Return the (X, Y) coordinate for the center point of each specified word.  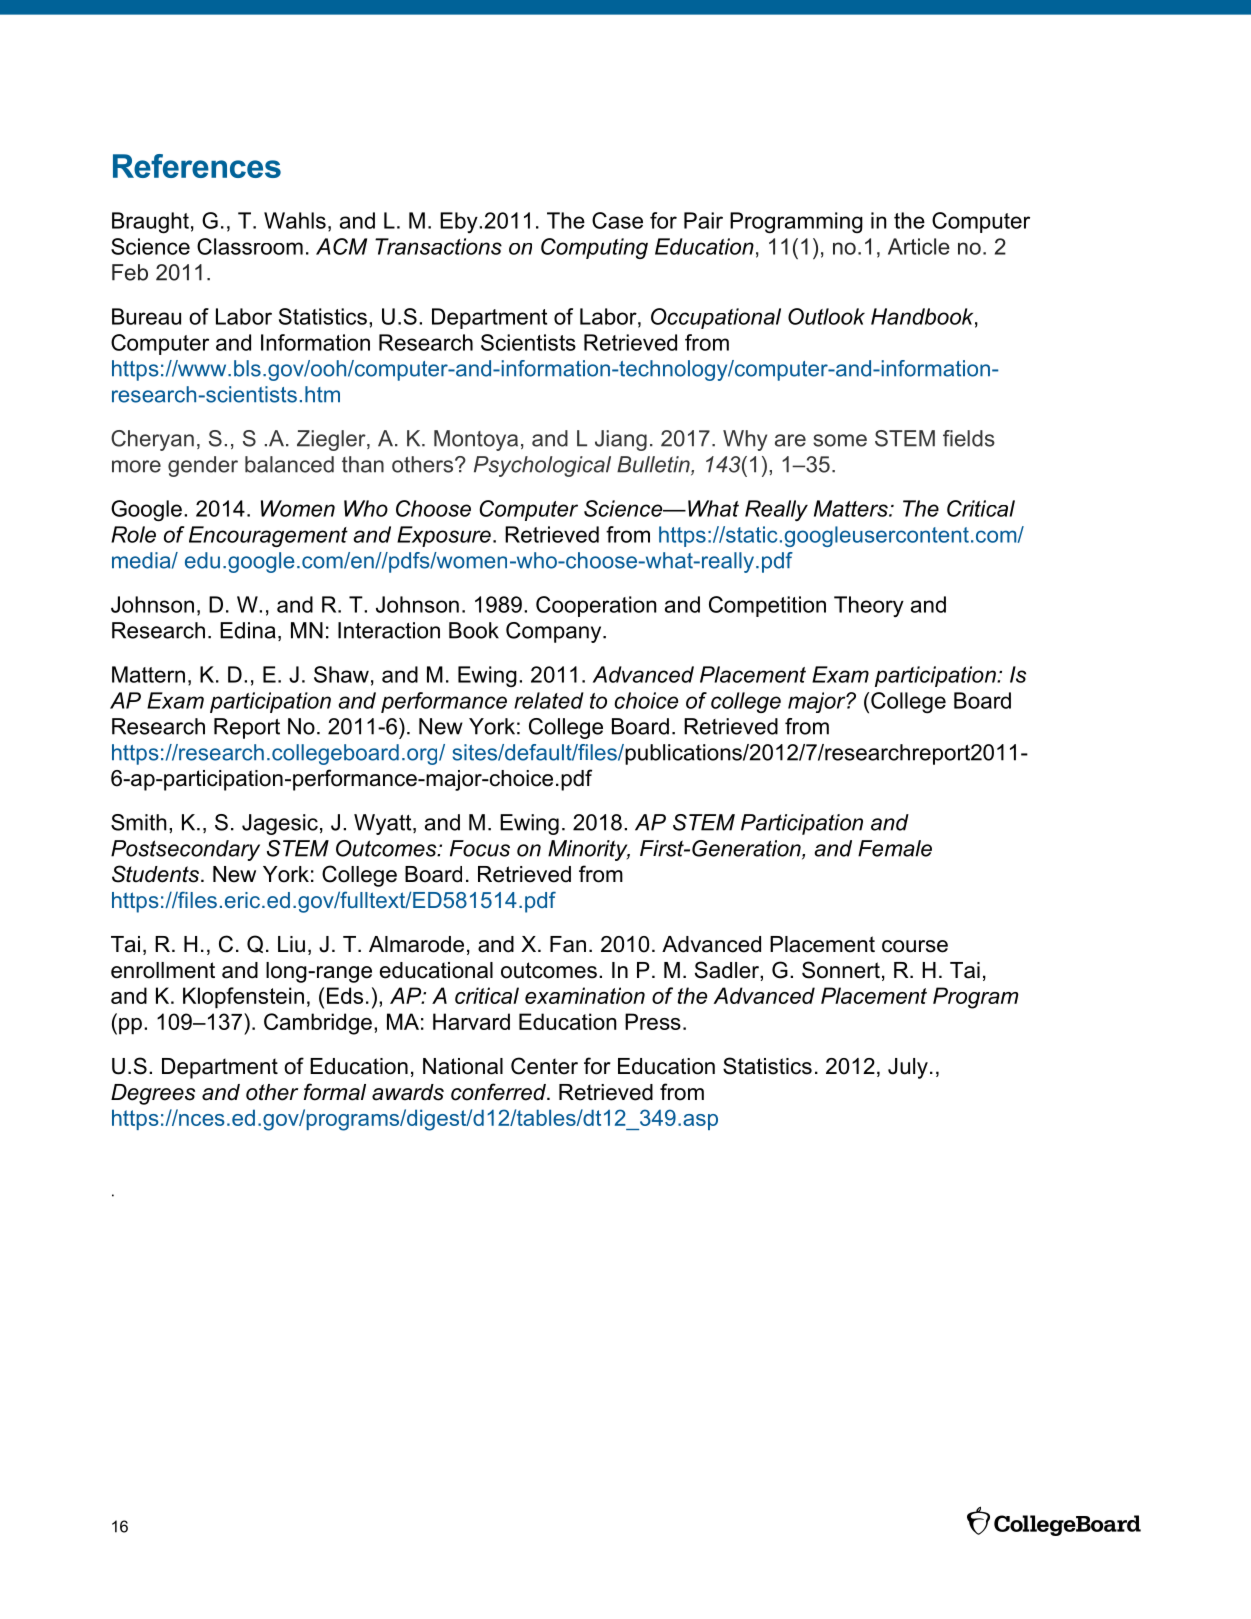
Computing (594, 248)
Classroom (250, 246)
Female (895, 848)
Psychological (542, 466)
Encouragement (268, 536)
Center (544, 1066)
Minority (589, 850)
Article (919, 246)
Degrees (153, 1094)
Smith (139, 822)
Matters (852, 508)
